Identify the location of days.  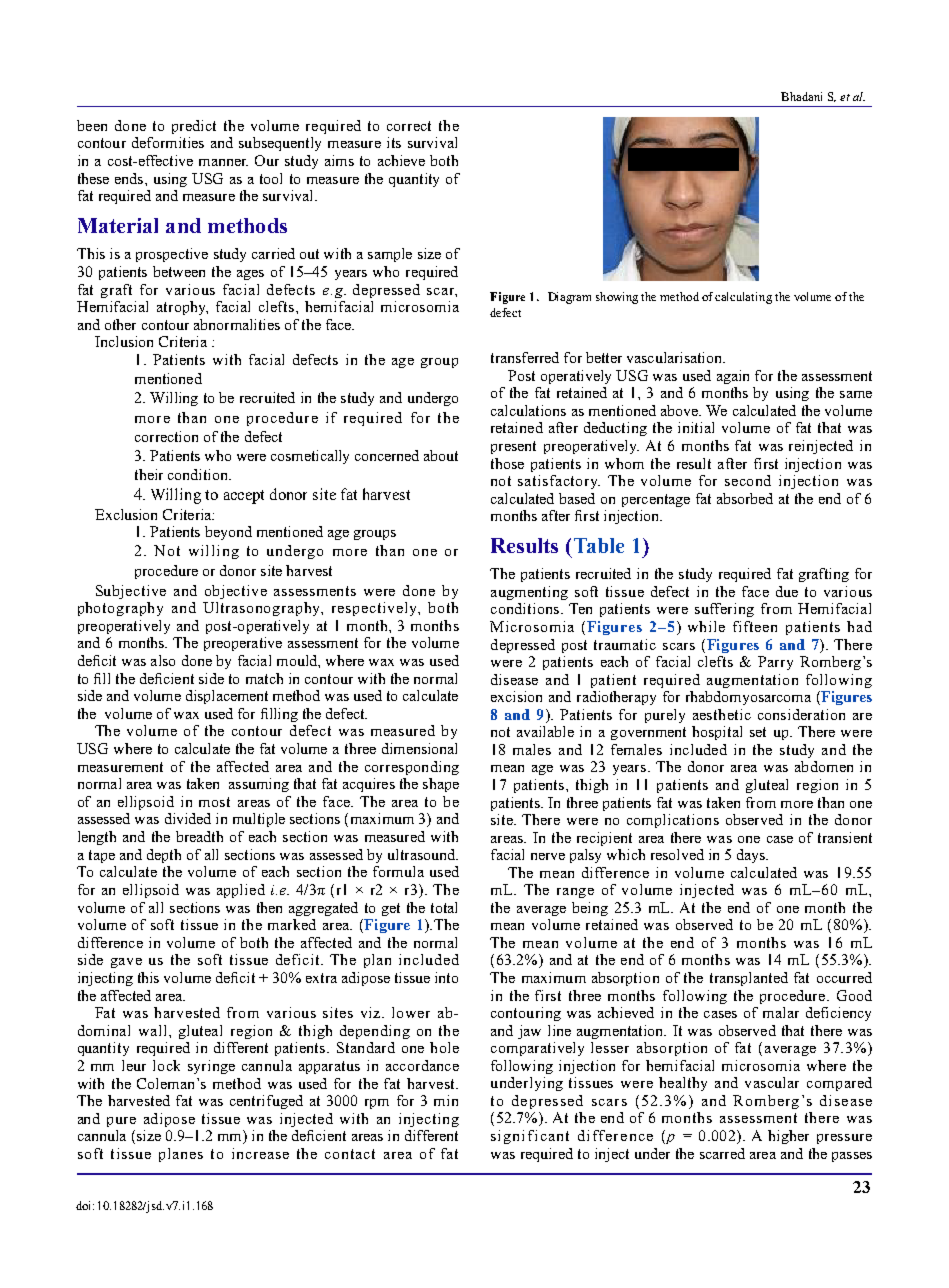
(752, 856).
